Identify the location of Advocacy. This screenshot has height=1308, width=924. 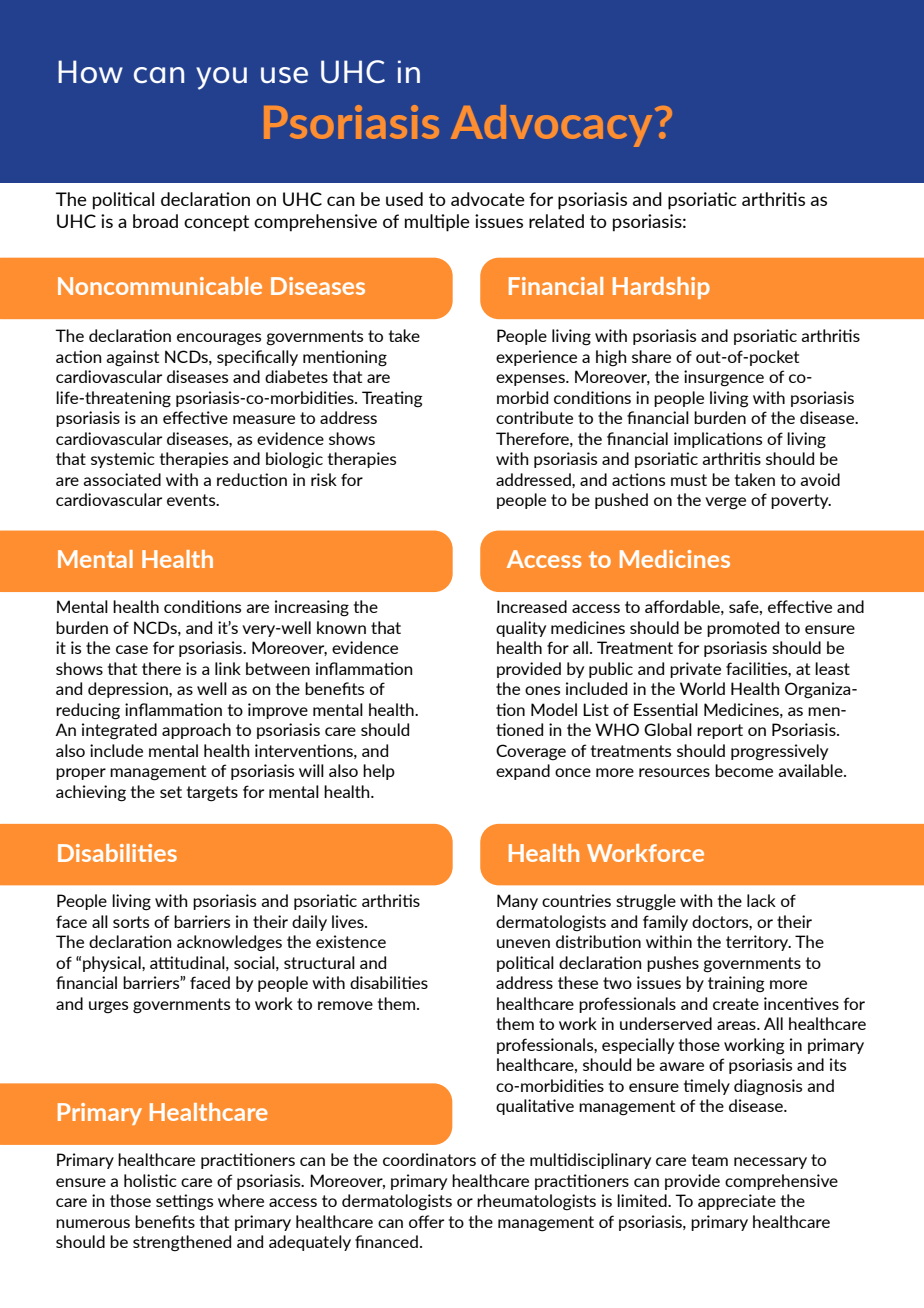
(551, 126).
